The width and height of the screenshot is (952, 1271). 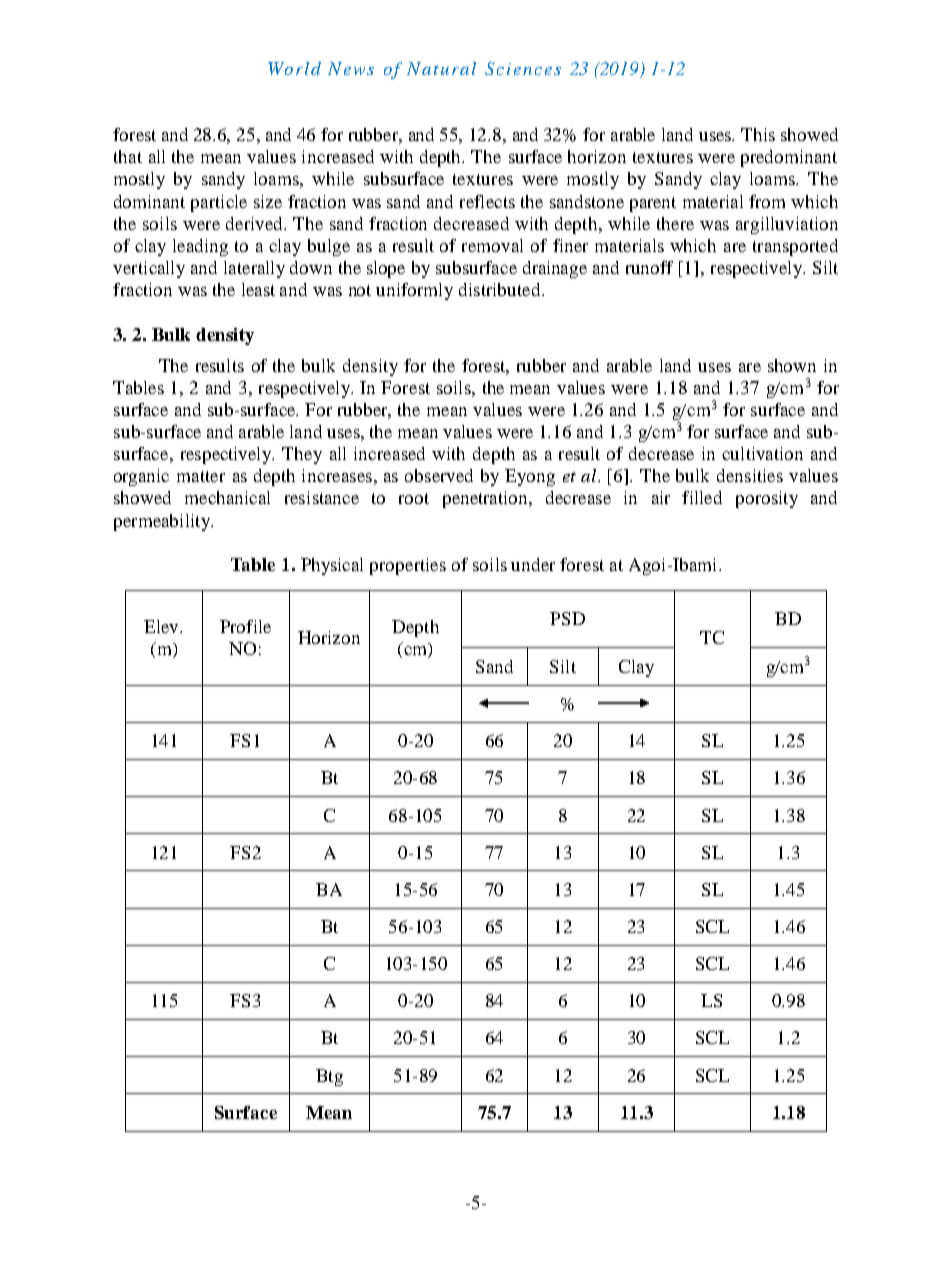 What do you see at coordinates (567, 618) in the screenshot?
I see `PSD` at bounding box center [567, 618].
